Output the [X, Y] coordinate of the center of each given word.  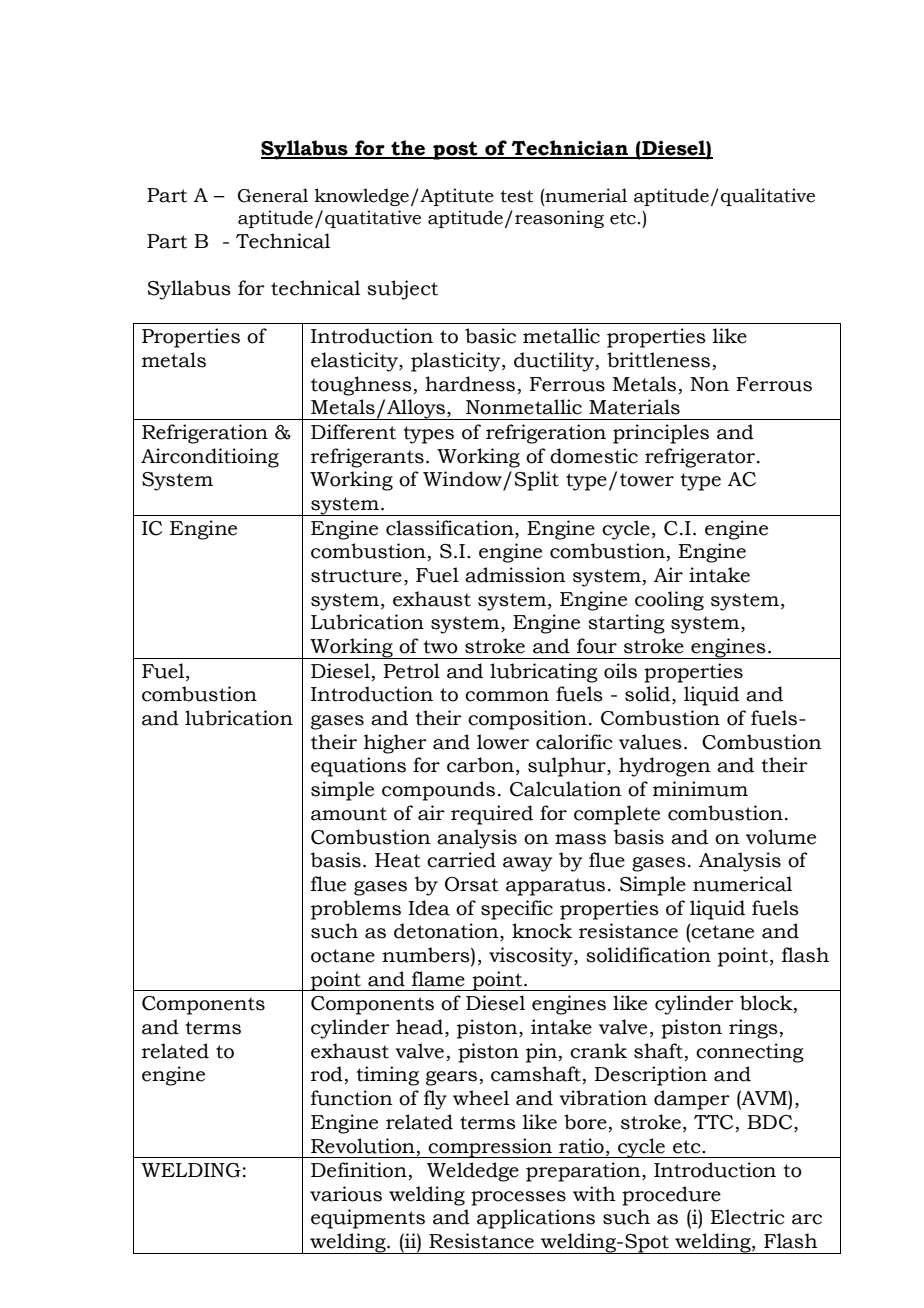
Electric [748, 1217]
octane [343, 956]
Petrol [411, 671]
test [516, 196]
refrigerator [700, 458]
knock [542, 931]
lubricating [544, 673]
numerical [742, 884]
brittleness [658, 360]
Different [353, 432]
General [273, 195]
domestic [594, 456]
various [346, 1194]
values [650, 742]
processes [518, 1198]
